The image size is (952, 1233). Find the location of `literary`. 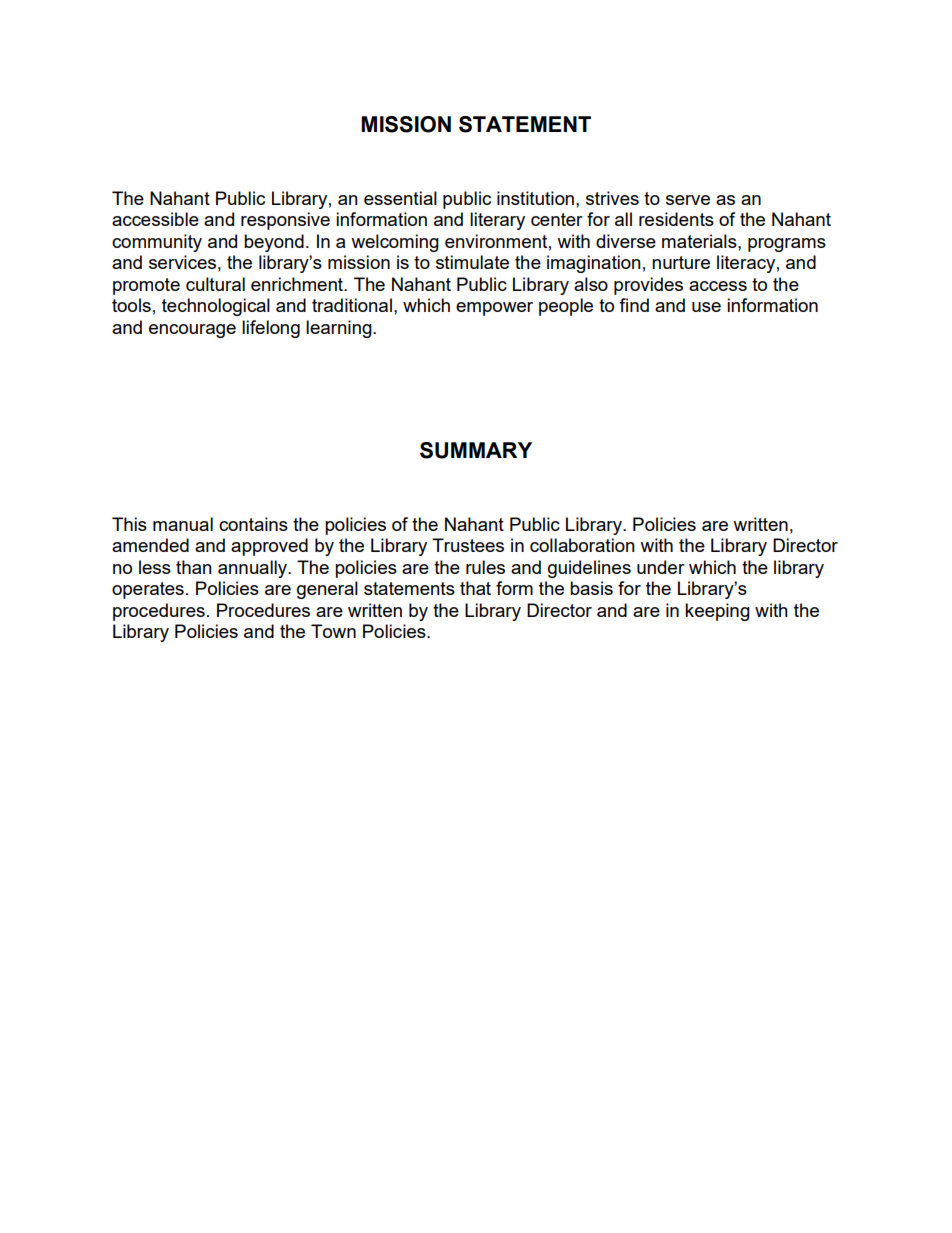

literary is located at coordinates (497, 221).
